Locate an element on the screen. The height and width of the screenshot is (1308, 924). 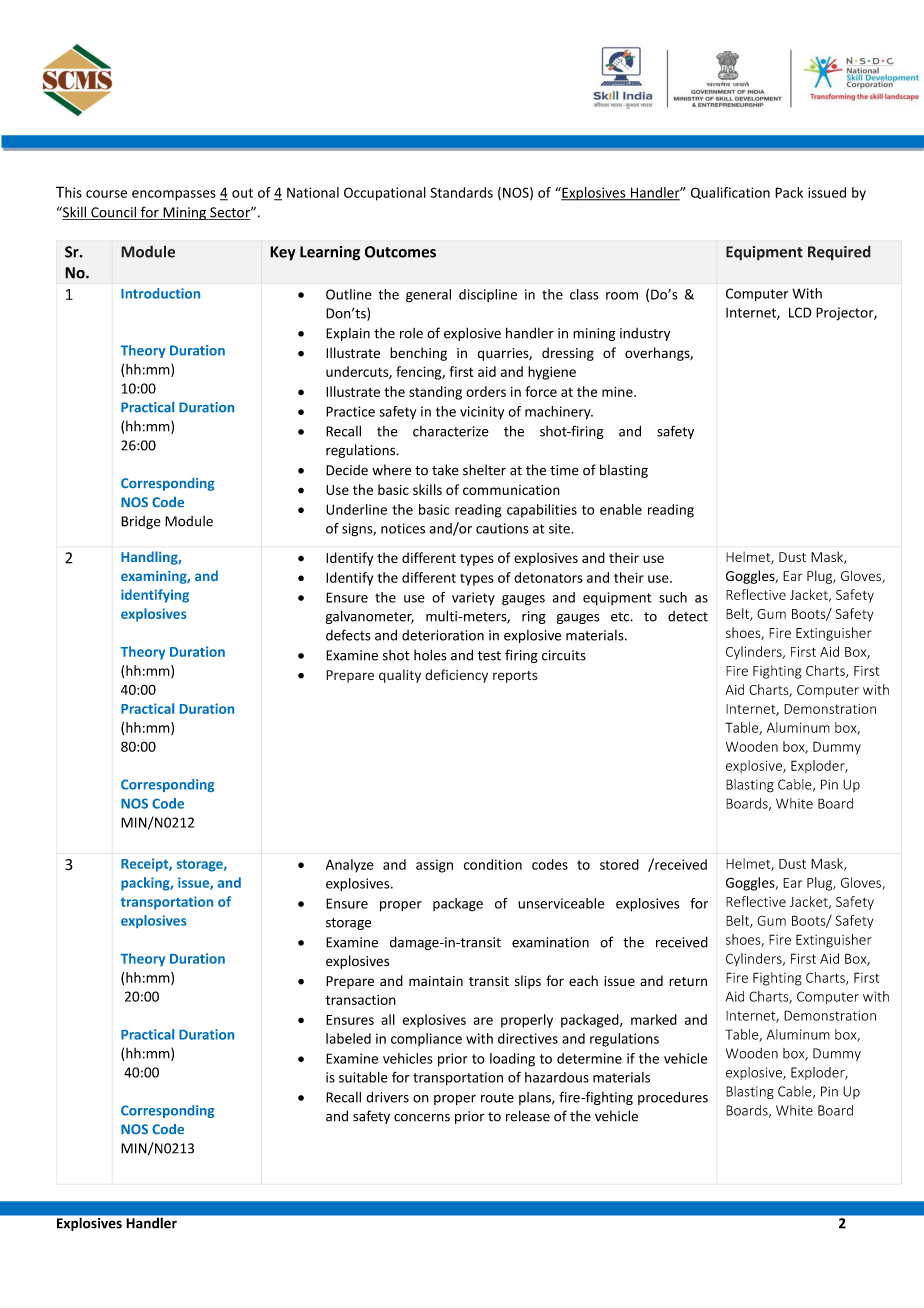
labeled is located at coordinates (348, 1038).
